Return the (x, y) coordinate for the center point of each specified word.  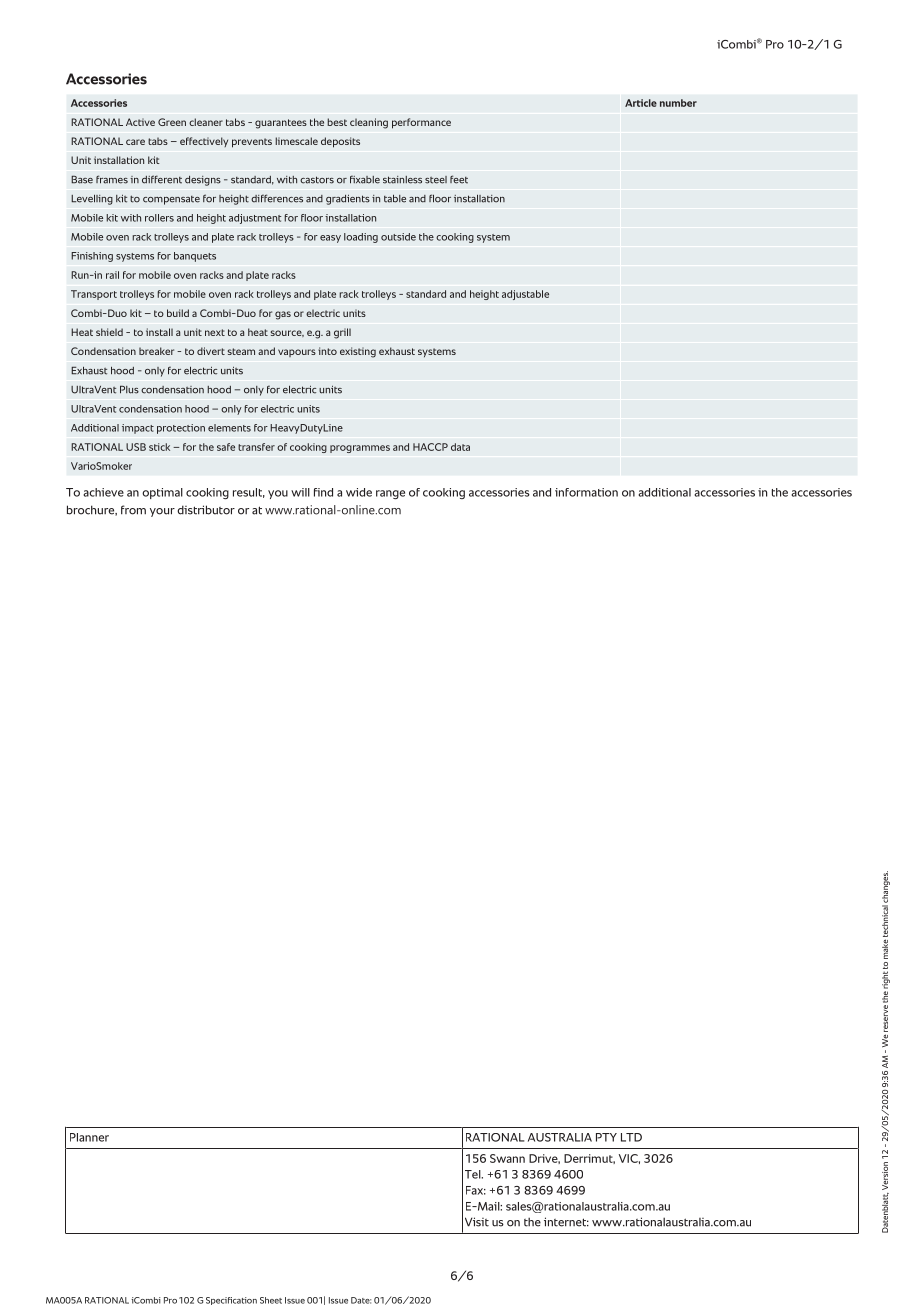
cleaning (369, 123)
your (162, 512)
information (586, 492)
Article (641, 103)
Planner (89, 1137)
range (390, 494)
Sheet (271, 1300)
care (135, 142)
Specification (231, 1301)
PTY (606, 1137)
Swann (507, 1158)
